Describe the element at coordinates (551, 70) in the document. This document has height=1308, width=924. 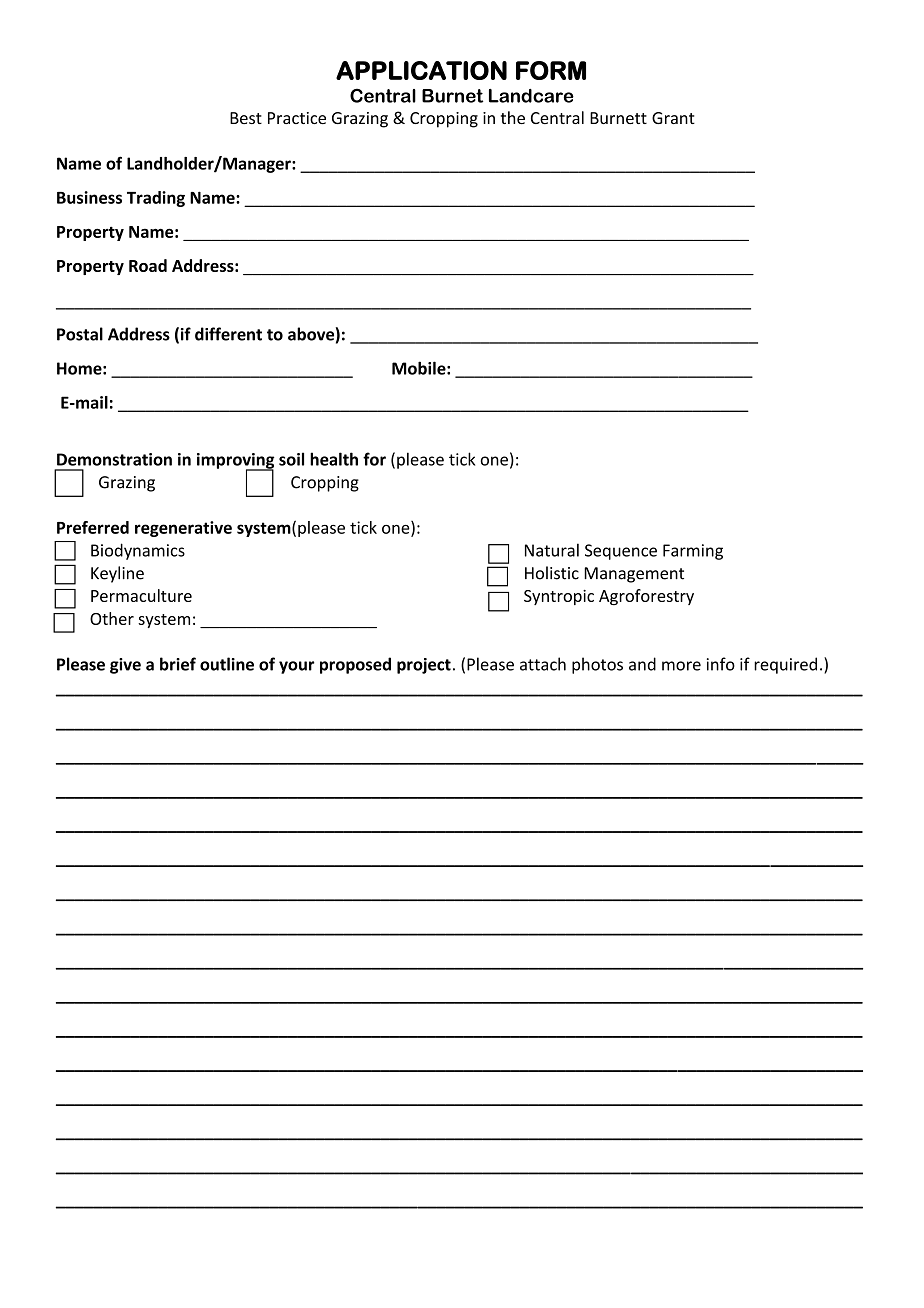
I see `FORM` at that location.
